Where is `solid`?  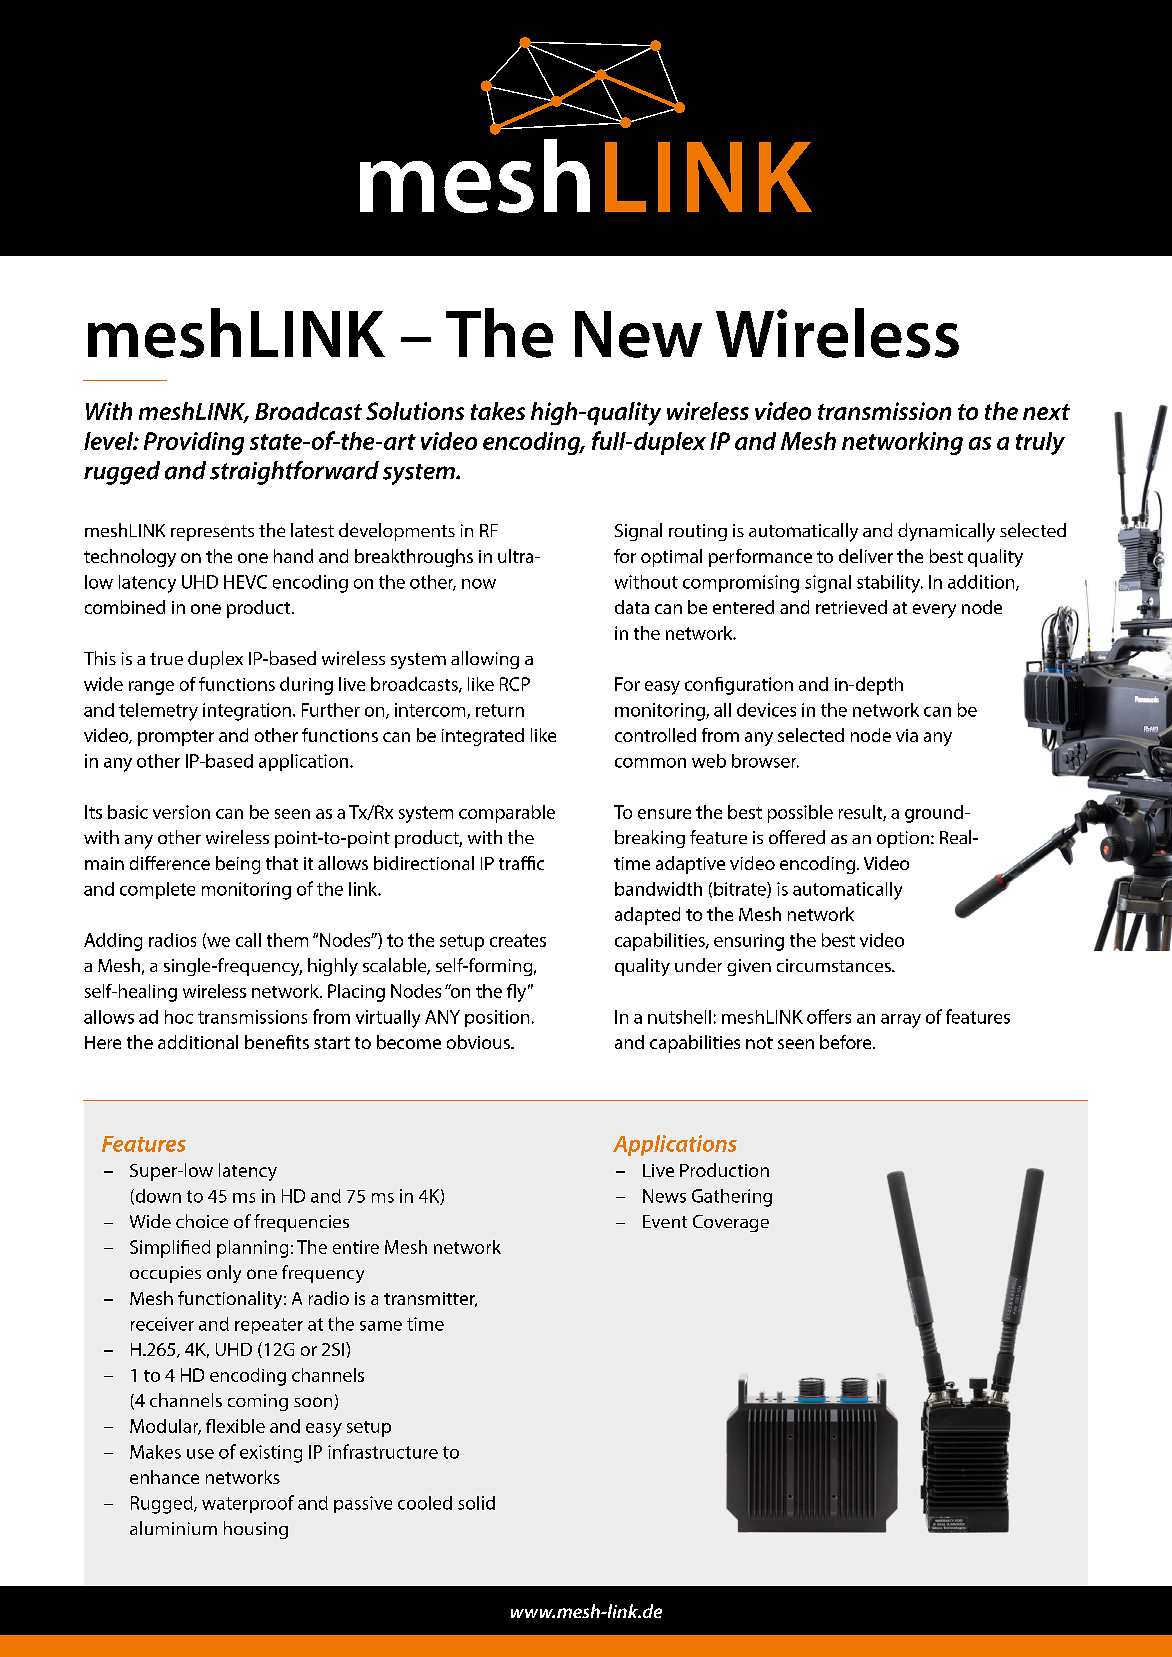 solid is located at coordinates (476, 1503).
